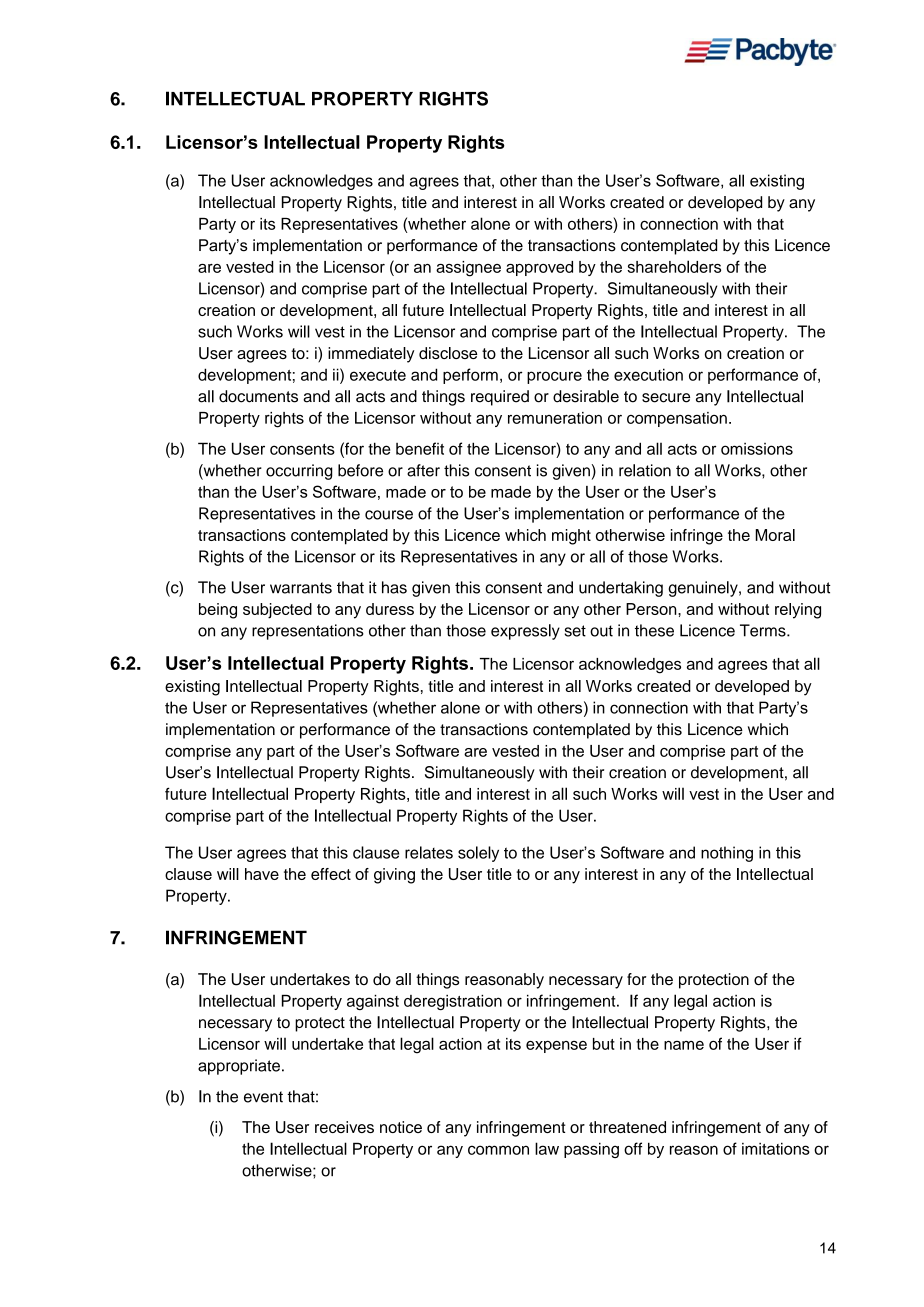  Describe the element at coordinates (263, 1097) in the screenshot. I see `event` at that location.
